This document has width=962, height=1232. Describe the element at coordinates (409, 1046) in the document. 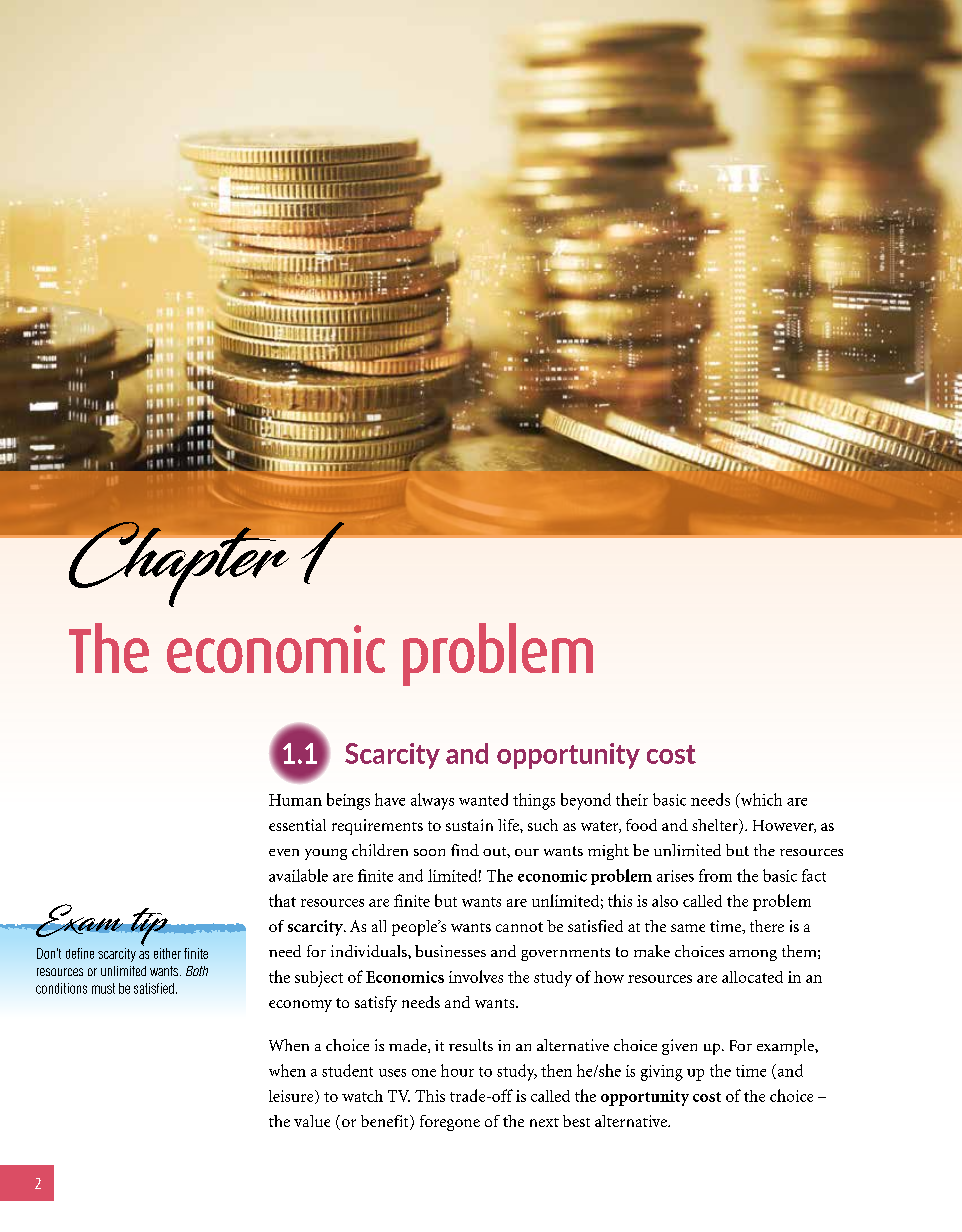

I see `made` at that location.
